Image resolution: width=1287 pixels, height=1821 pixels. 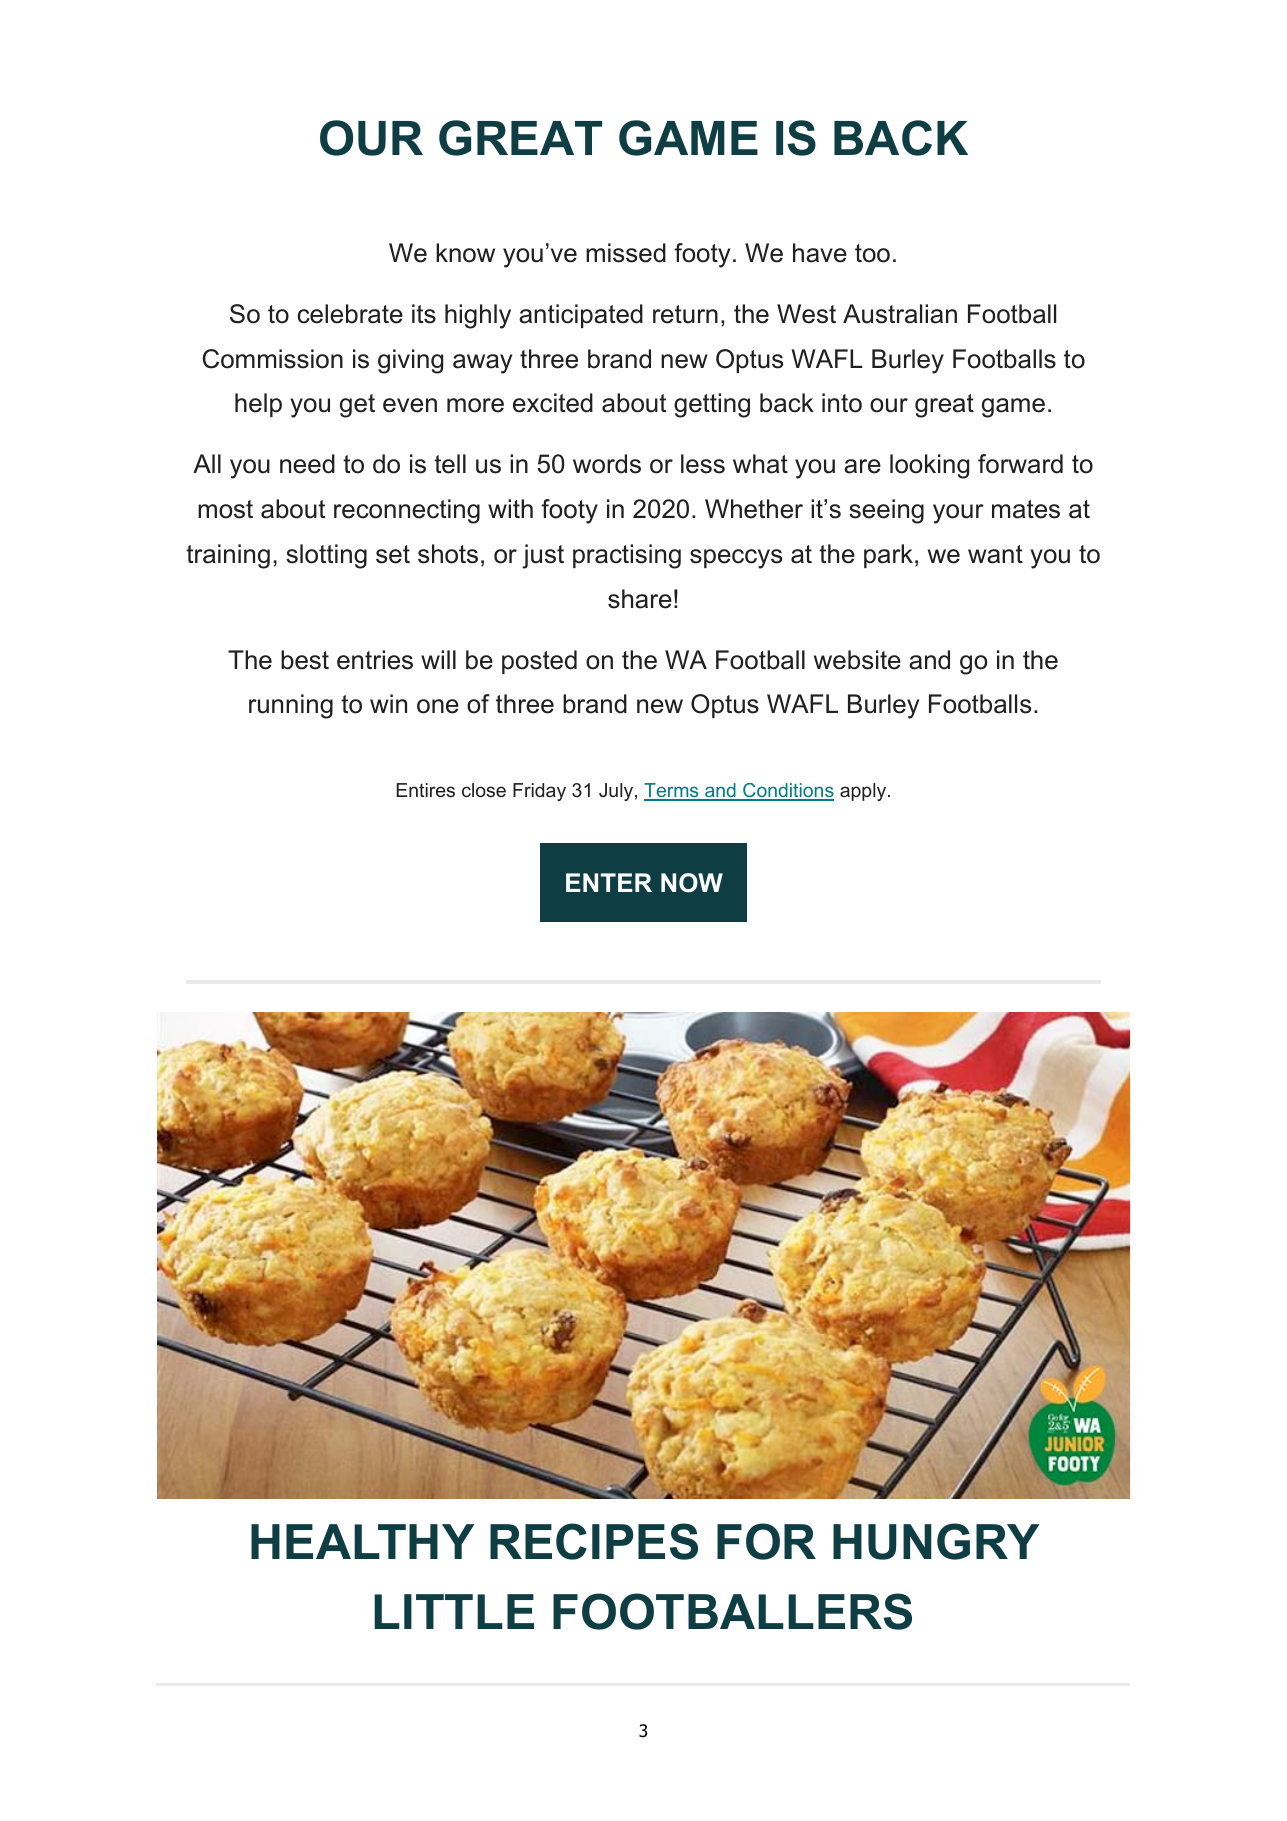 What do you see at coordinates (362, 1541) in the screenshot?
I see `HEALTHY` at bounding box center [362, 1541].
